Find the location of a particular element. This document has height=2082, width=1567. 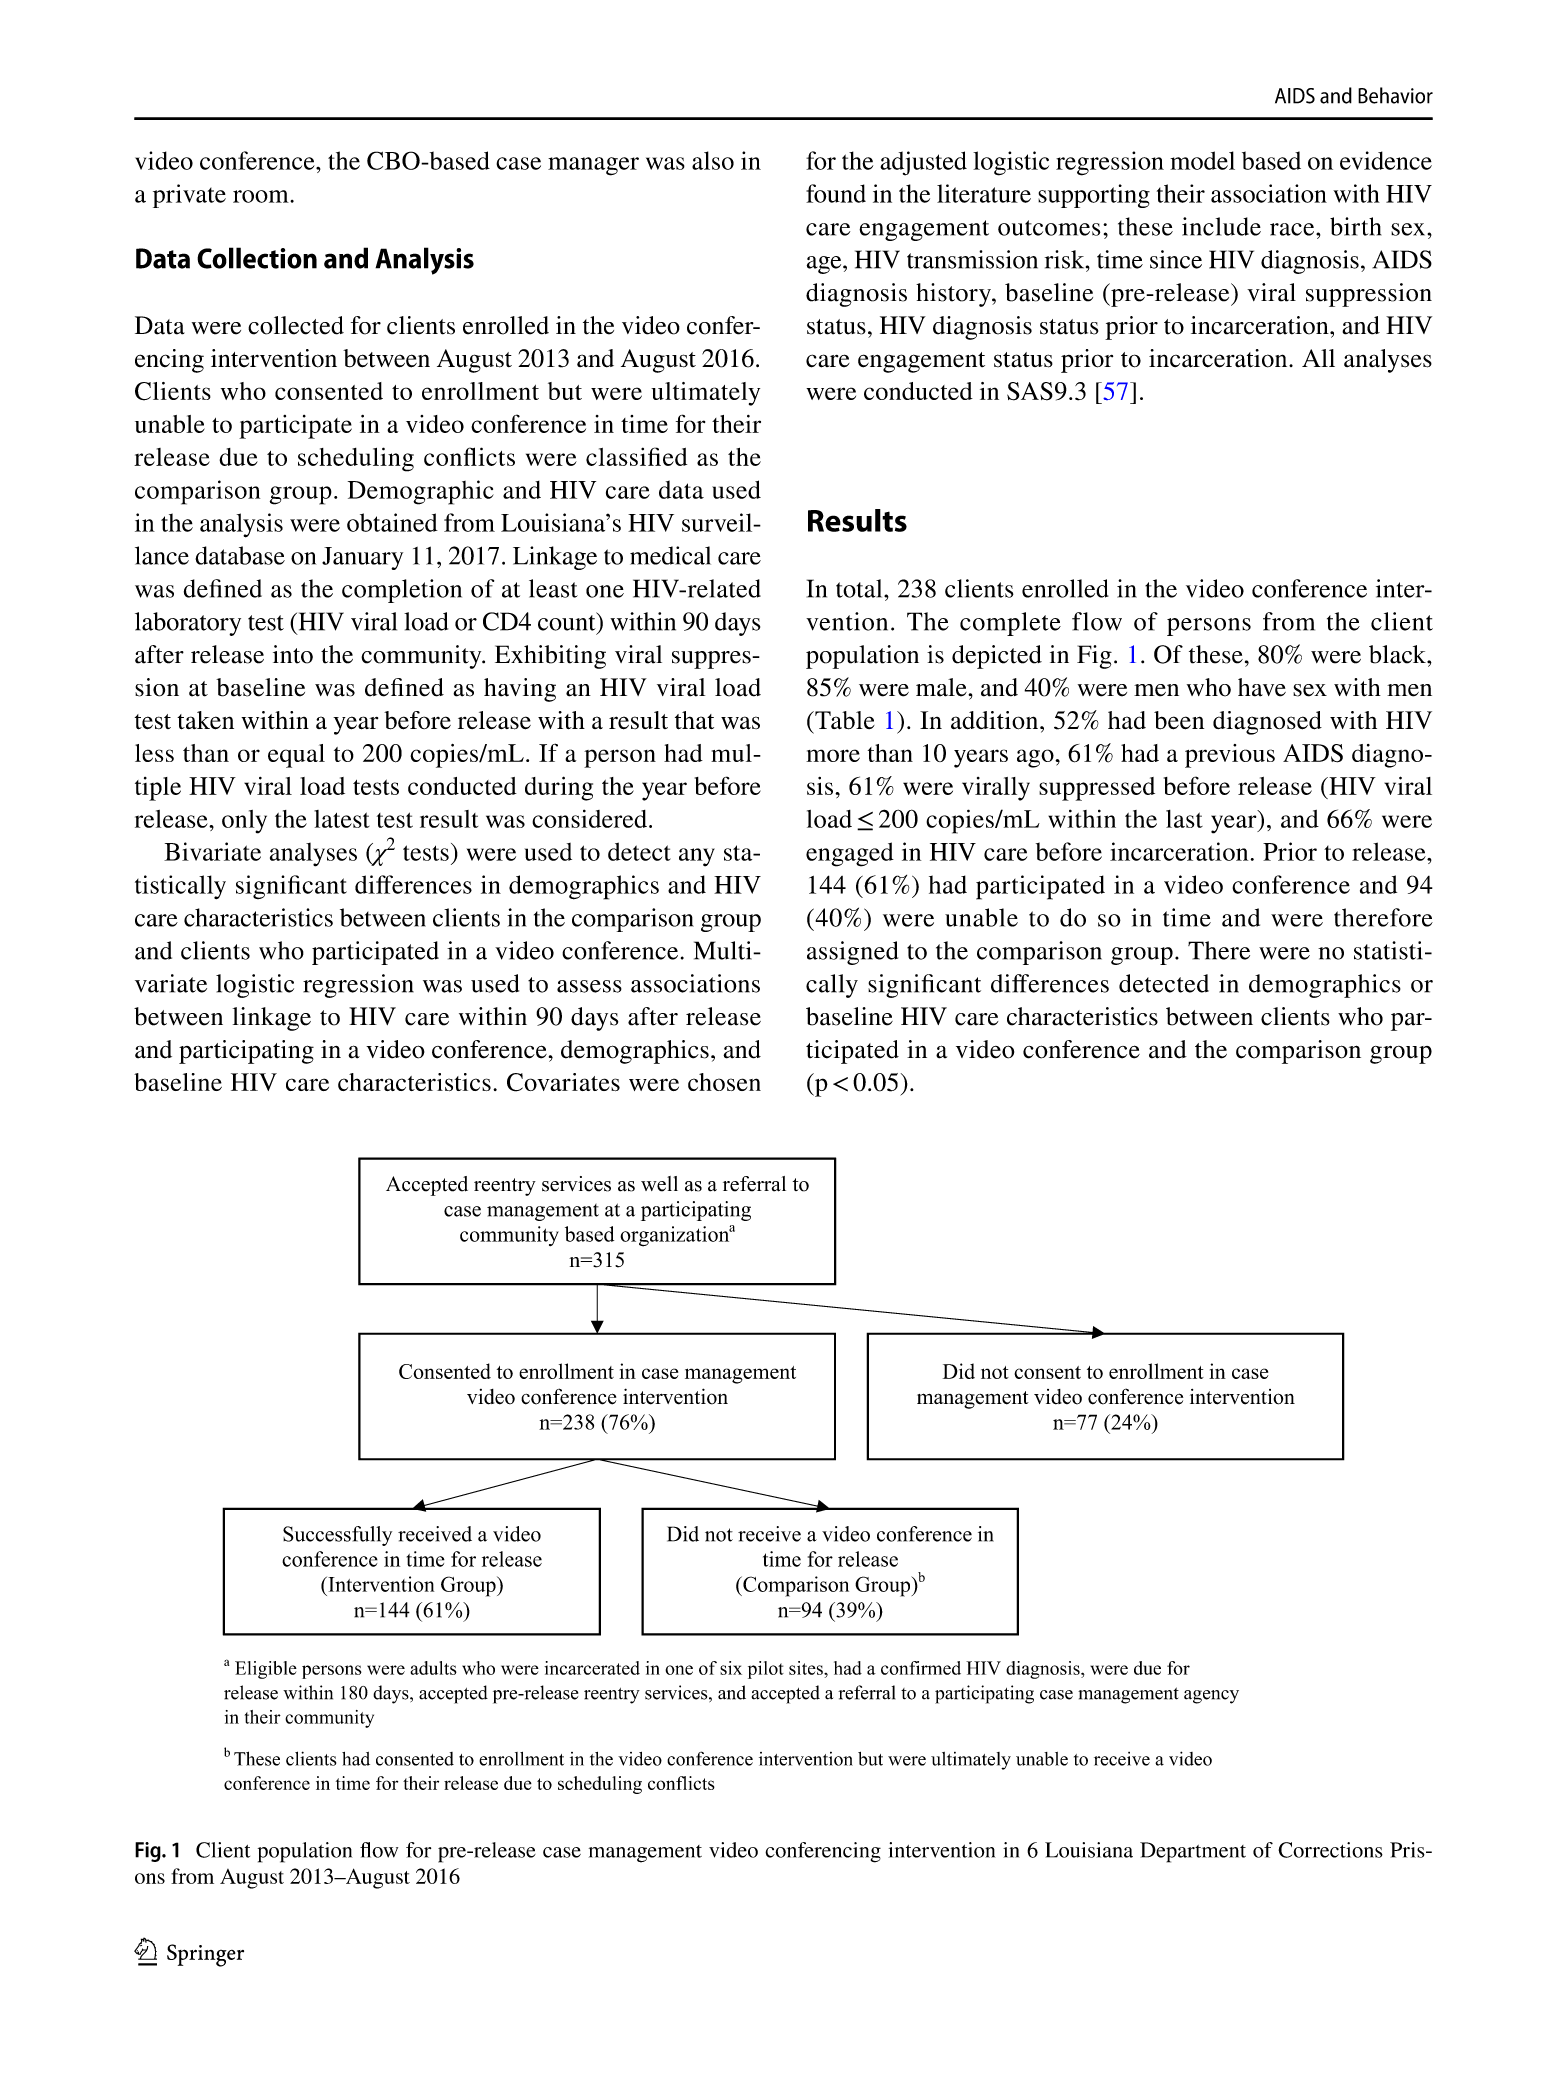

Eligible is located at coordinates (266, 1670).
